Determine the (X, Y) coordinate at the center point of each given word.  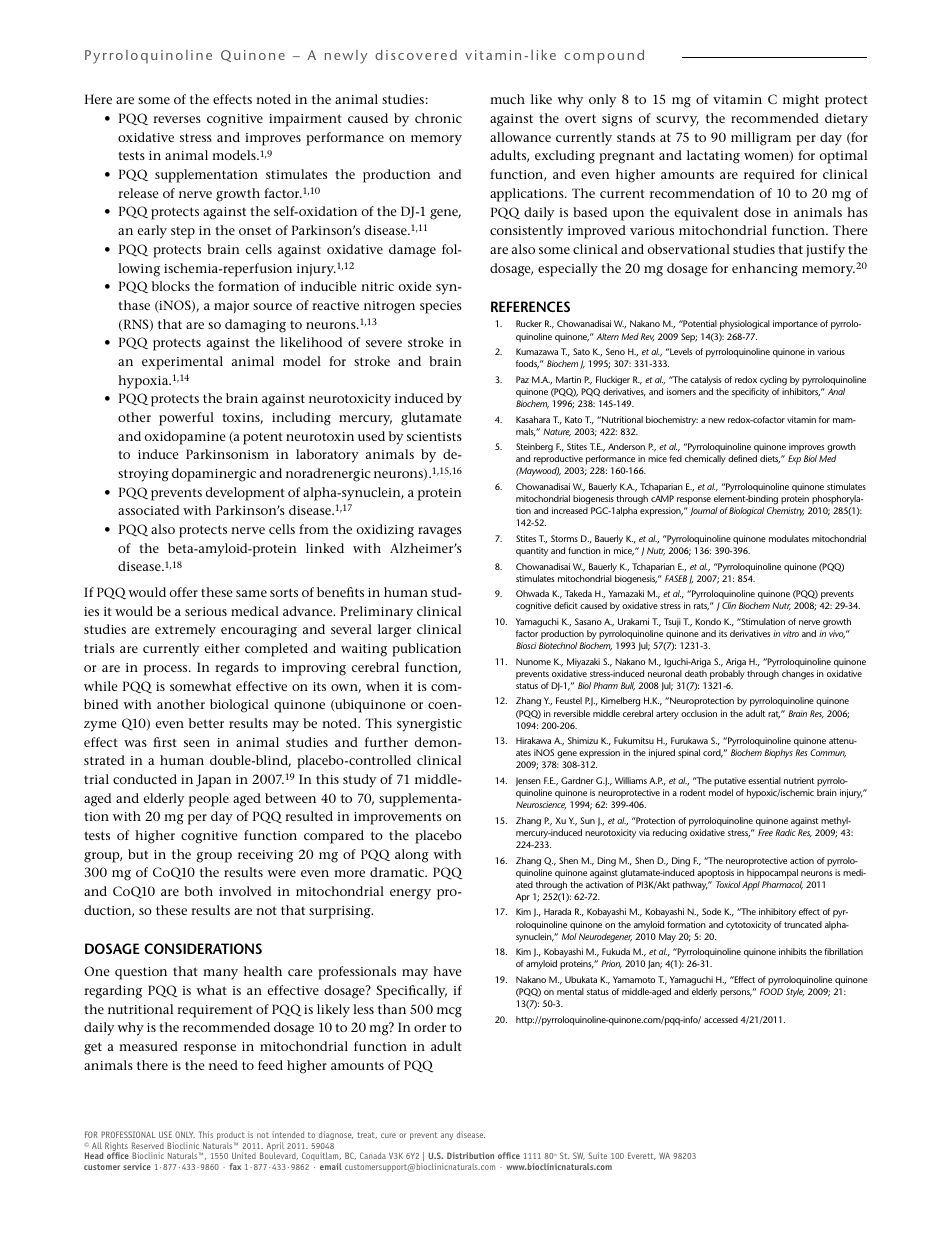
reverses (177, 119)
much (507, 99)
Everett (642, 1156)
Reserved (148, 1145)
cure (388, 1135)
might (801, 101)
